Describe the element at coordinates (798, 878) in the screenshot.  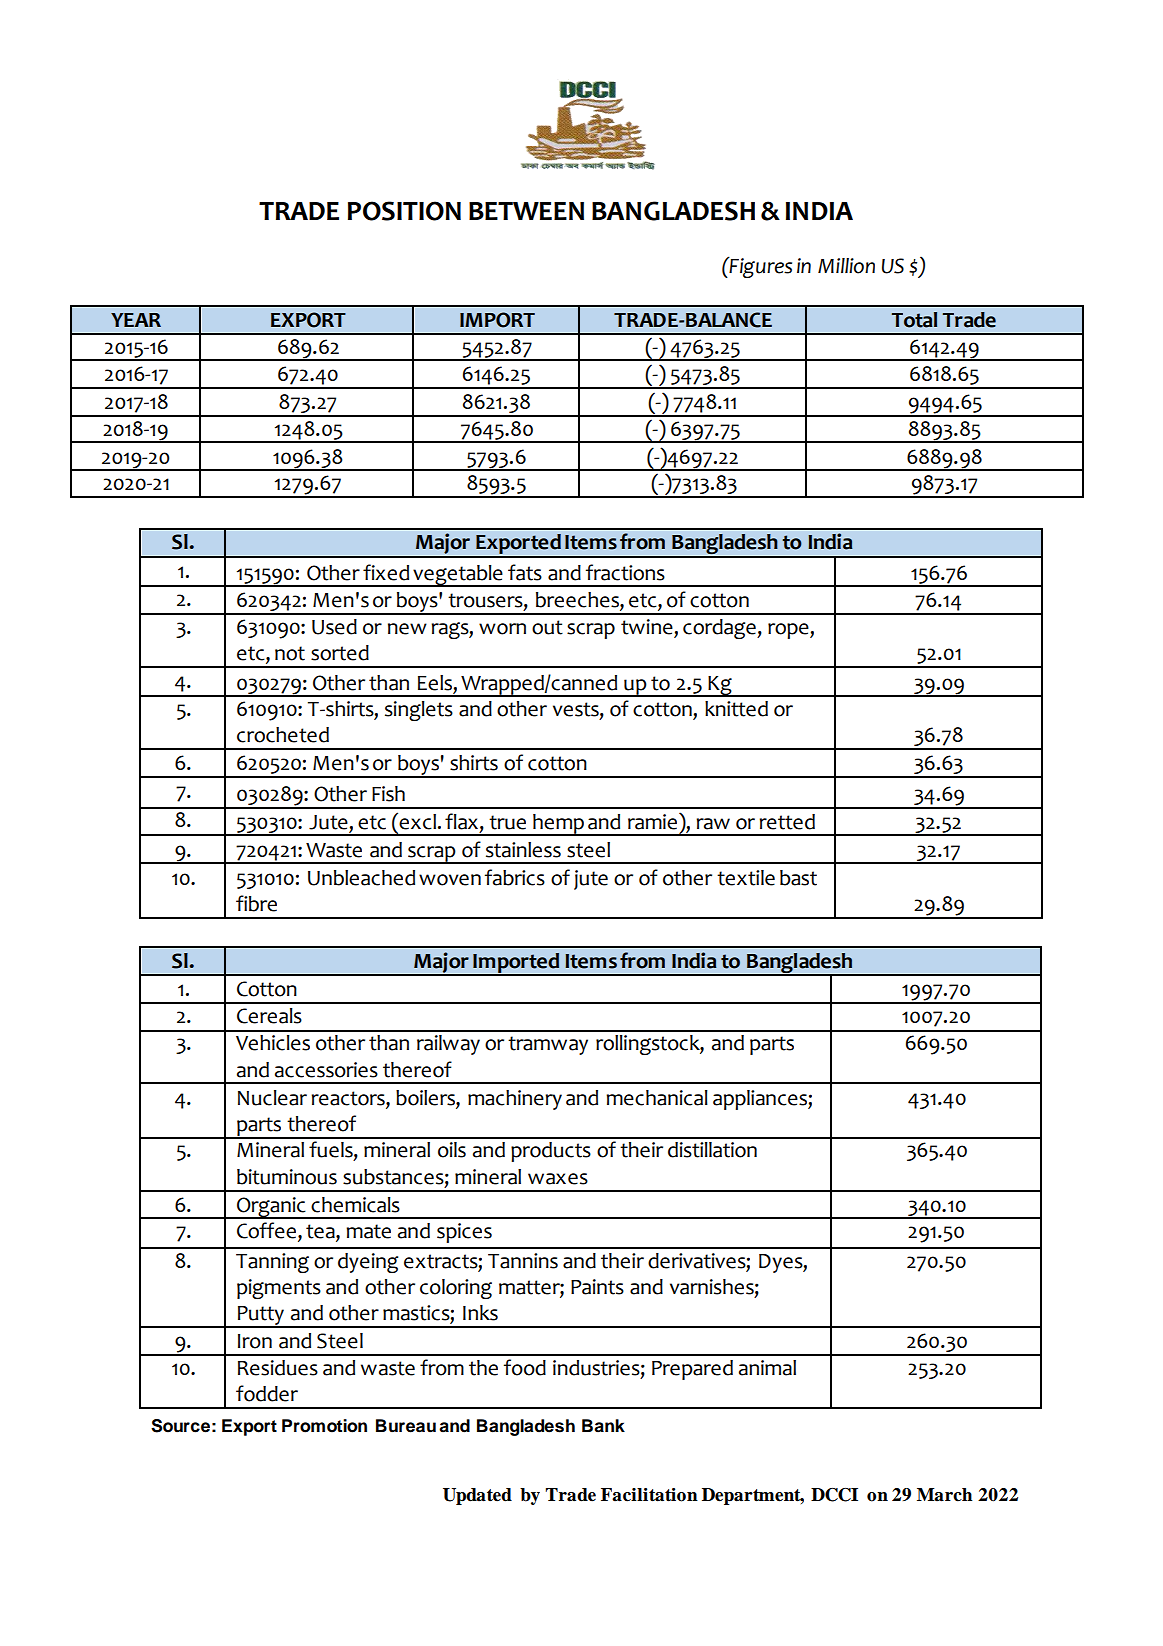
I see `bast` at that location.
